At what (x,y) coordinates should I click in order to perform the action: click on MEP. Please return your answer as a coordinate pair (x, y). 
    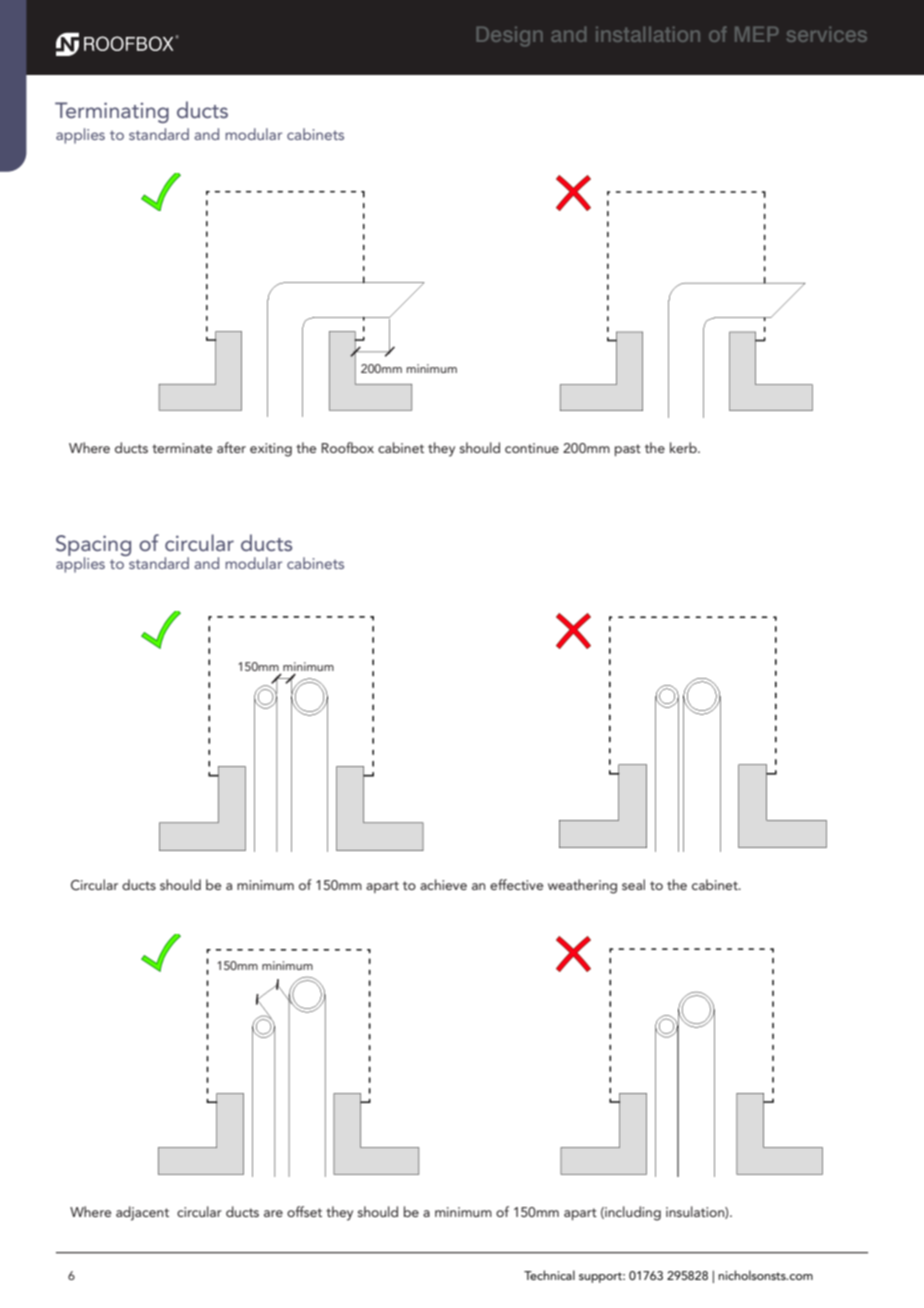
    Looking at the image, I should click on (756, 34).
